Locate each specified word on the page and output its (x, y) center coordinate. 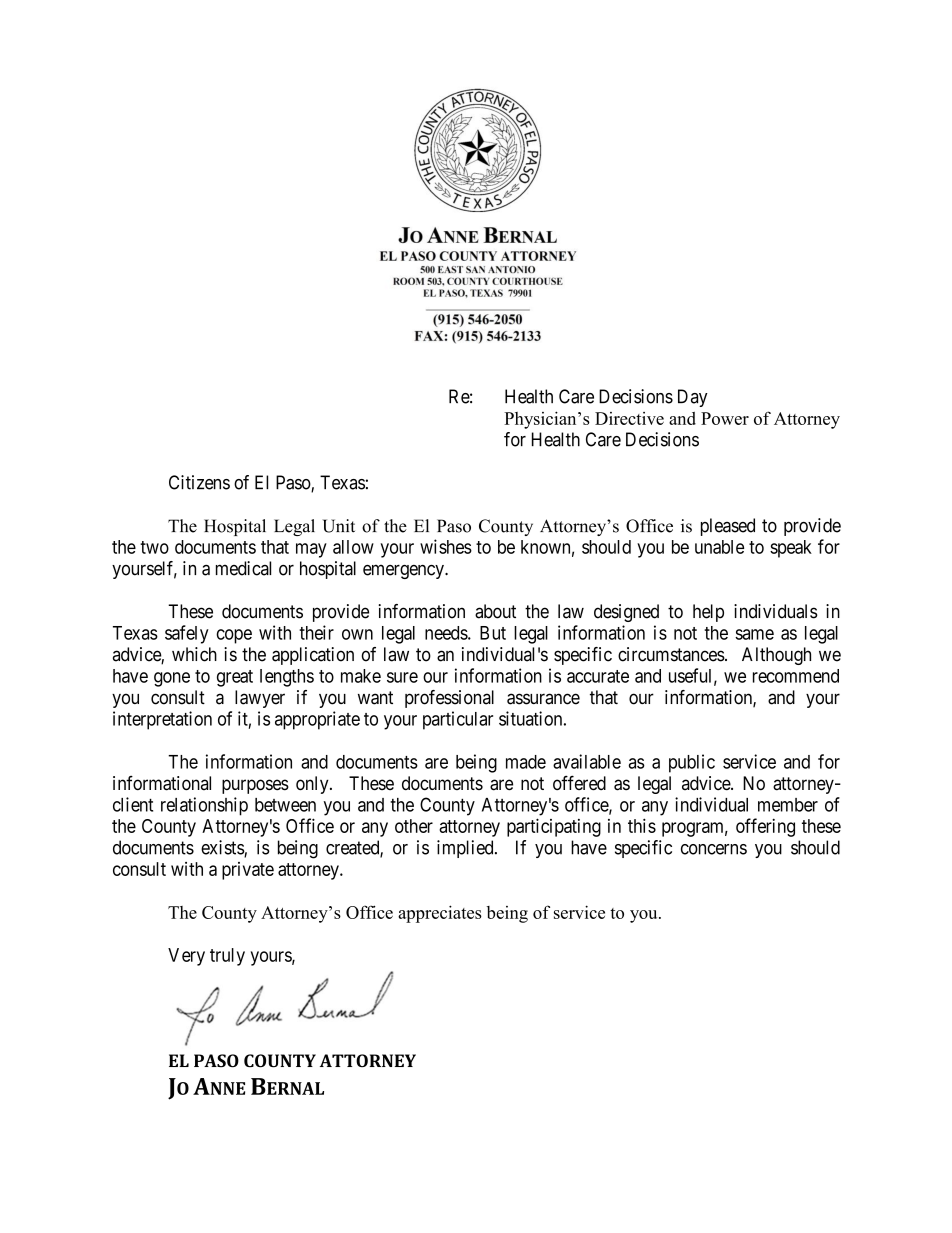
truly (227, 957)
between (285, 805)
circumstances (671, 654)
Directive (629, 418)
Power (725, 418)
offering (765, 827)
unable (719, 547)
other (414, 826)
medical (243, 568)
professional (449, 699)
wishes (446, 546)
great (235, 678)
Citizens (199, 482)
